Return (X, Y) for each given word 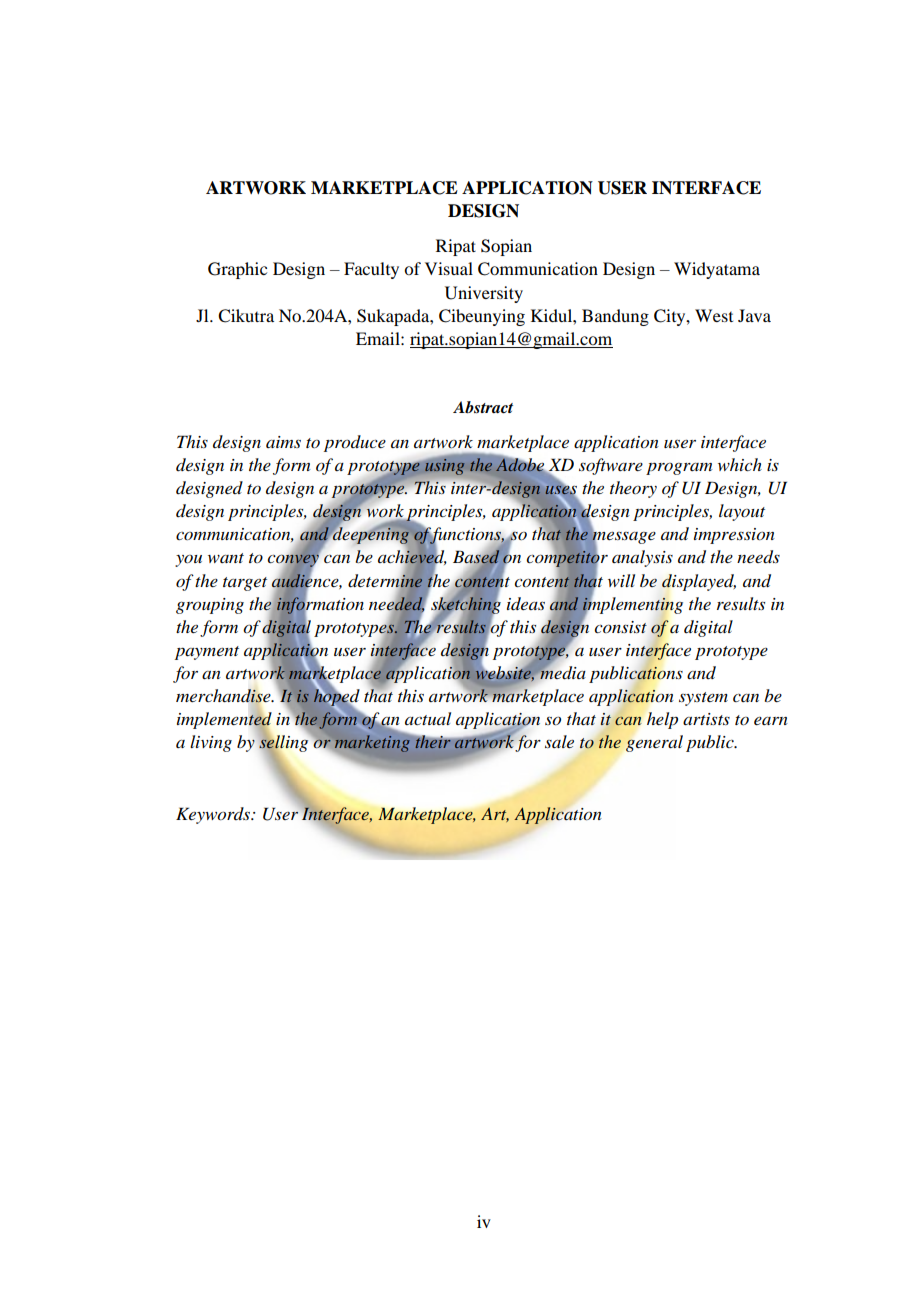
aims (283, 442)
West (714, 315)
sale (559, 742)
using (444, 465)
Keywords (214, 815)
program (679, 469)
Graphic (237, 270)
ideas (526, 604)
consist (620, 627)
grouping (210, 606)
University (484, 294)
